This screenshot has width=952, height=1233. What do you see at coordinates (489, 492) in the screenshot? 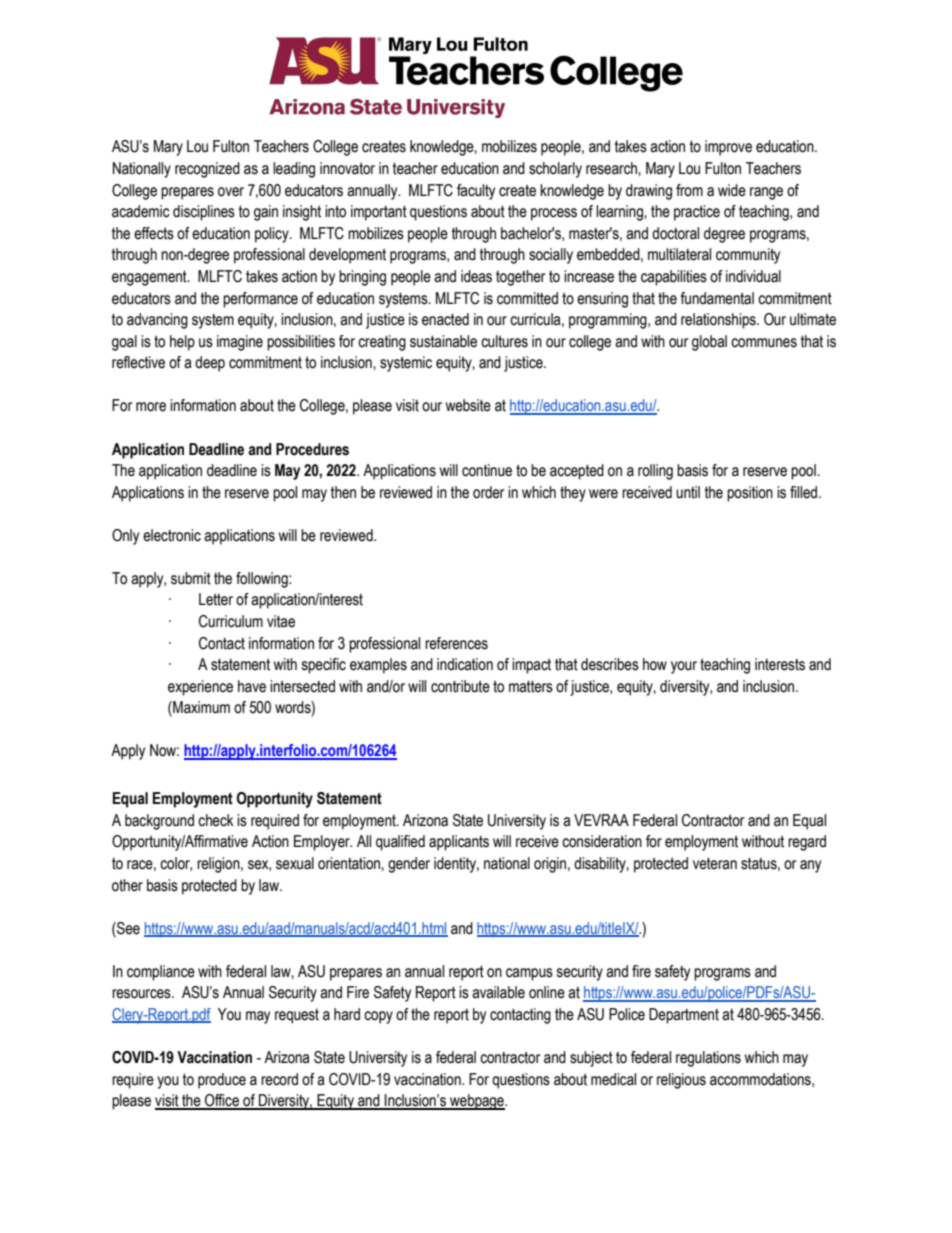
I see `order` at bounding box center [489, 492].
